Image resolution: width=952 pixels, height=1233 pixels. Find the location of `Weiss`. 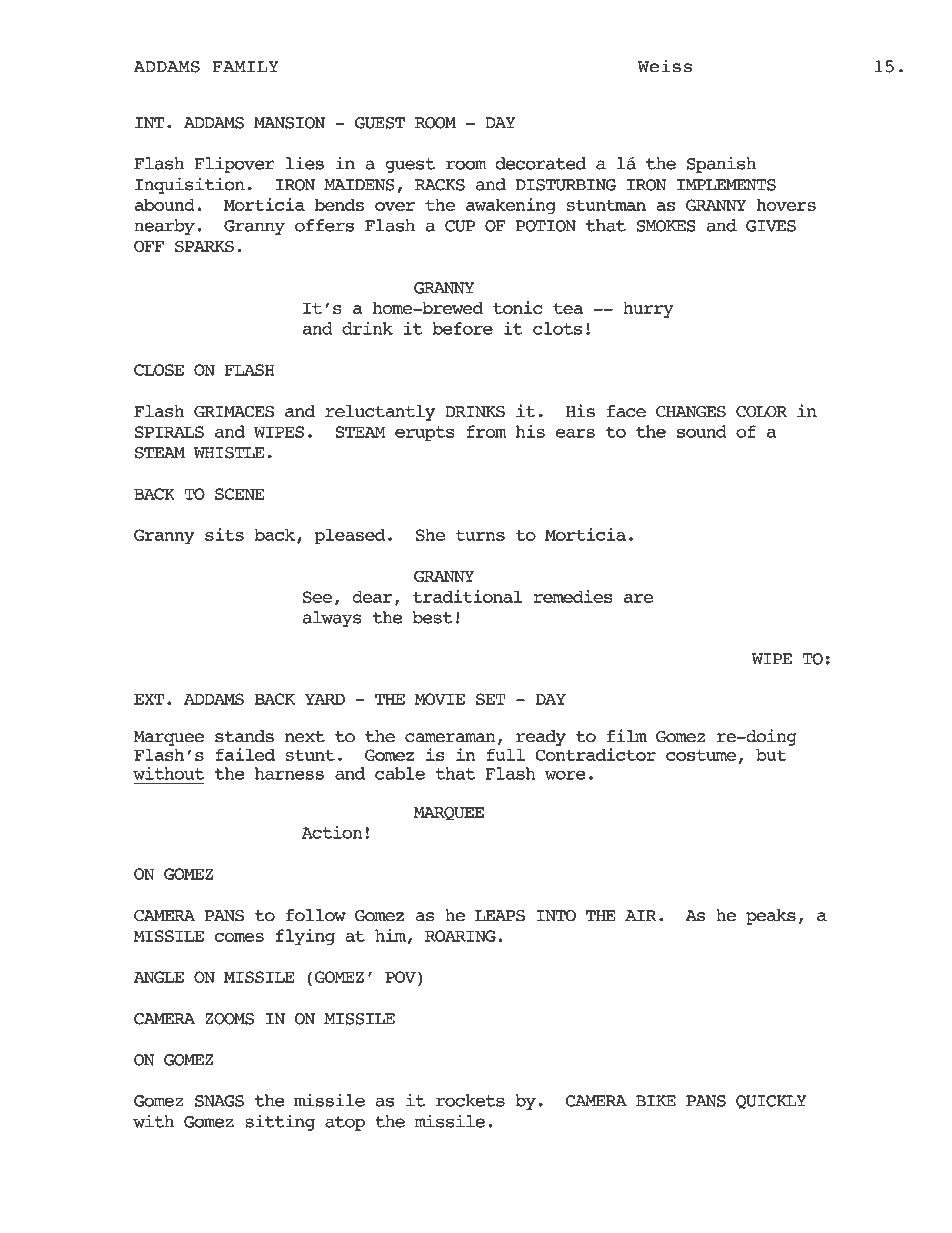

Weiss is located at coordinates (665, 66).
